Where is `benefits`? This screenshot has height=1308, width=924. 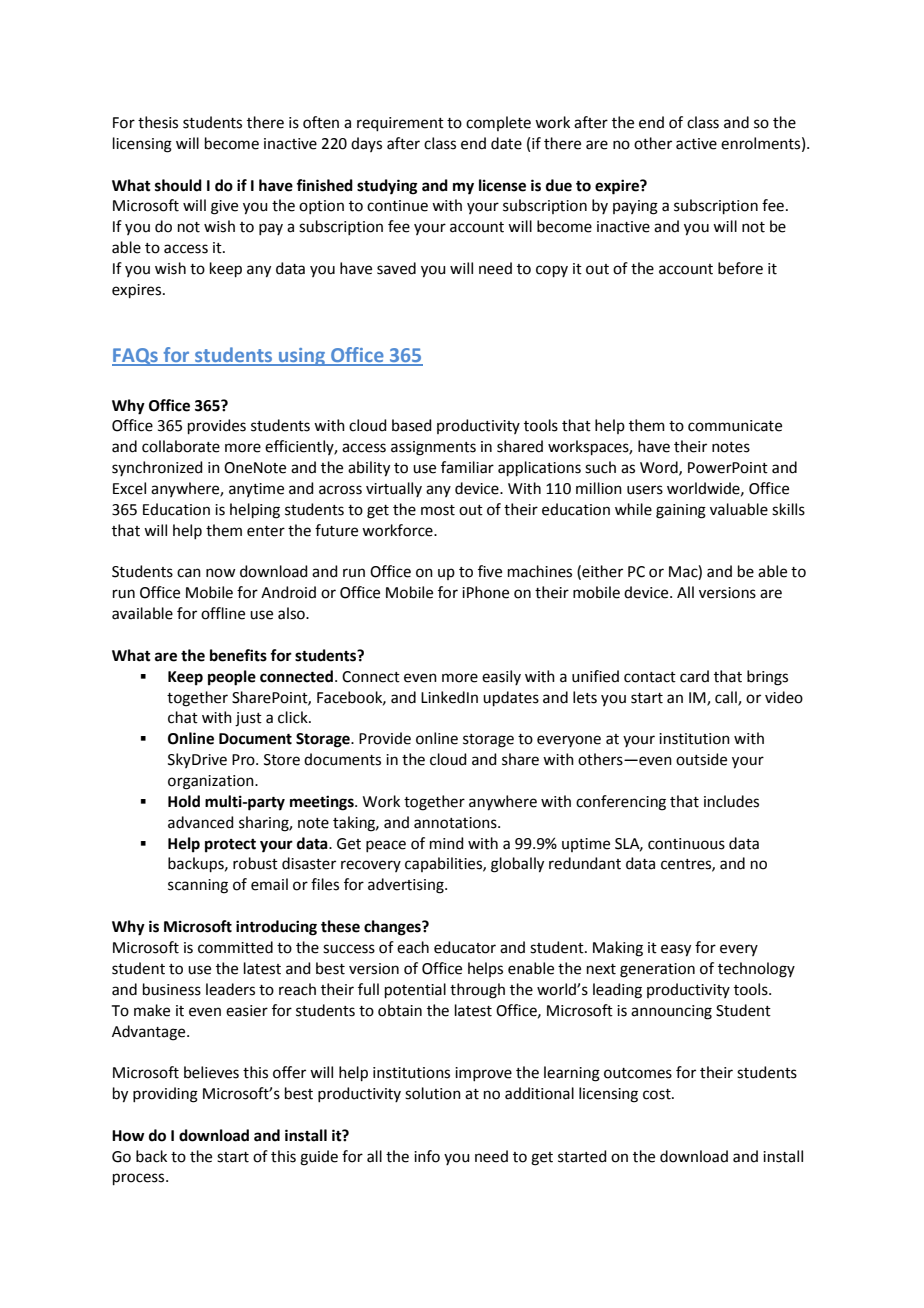
benefits is located at coordinates (238, 655).
